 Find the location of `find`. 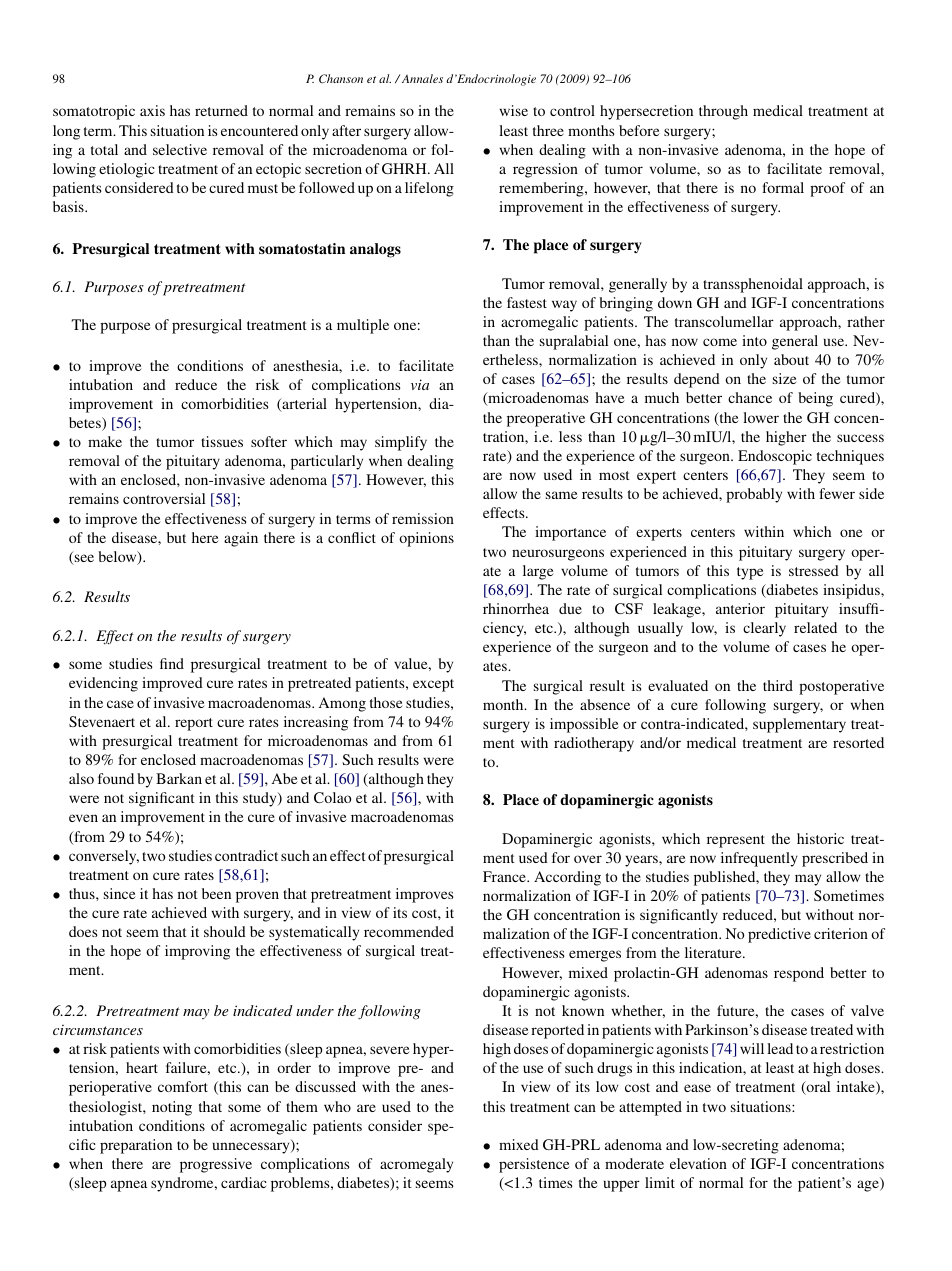

find is located at coordinates (172, 663).
